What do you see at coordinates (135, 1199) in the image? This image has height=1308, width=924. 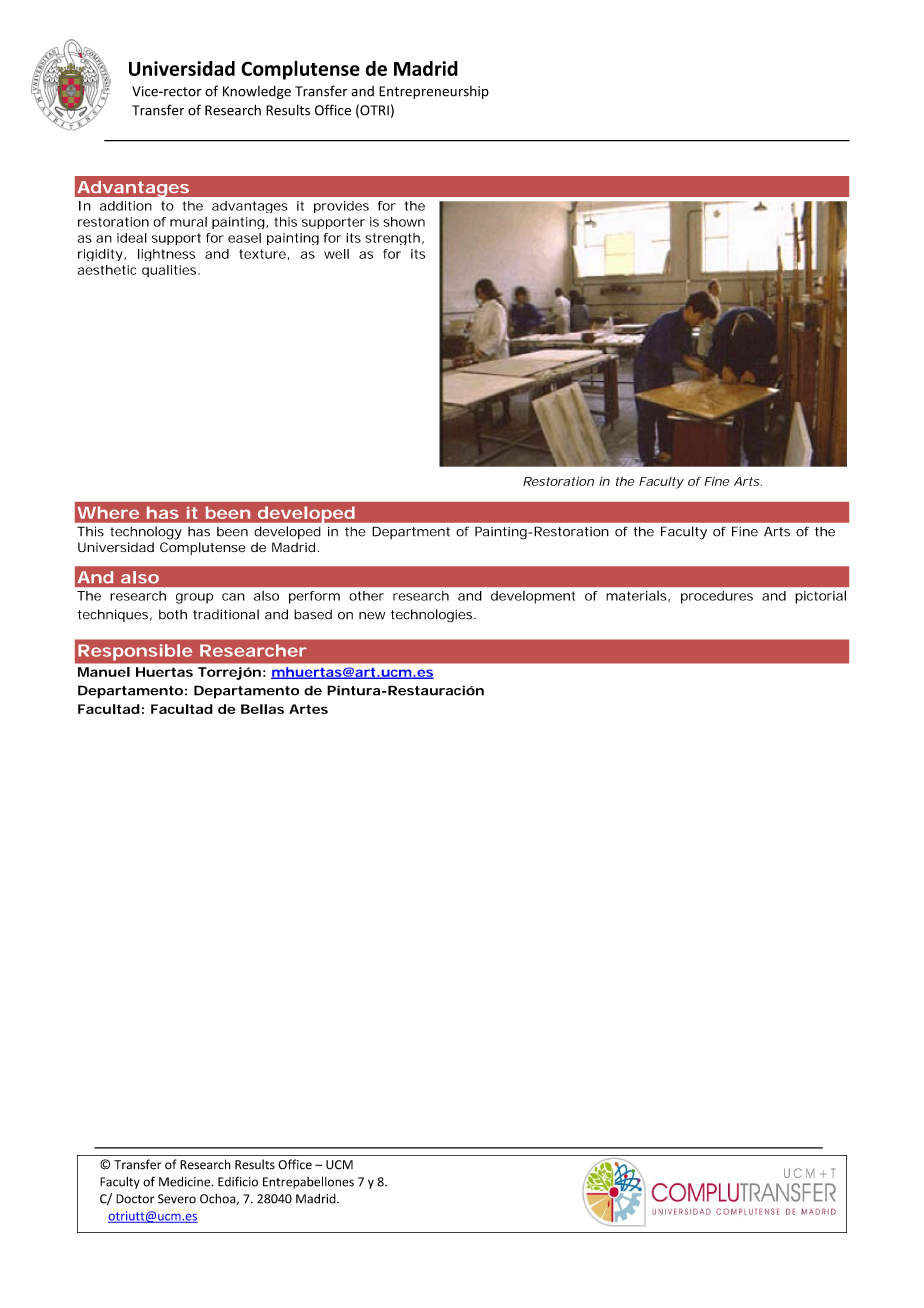 I see `Doctor` at bounding box center [135, 1199].
